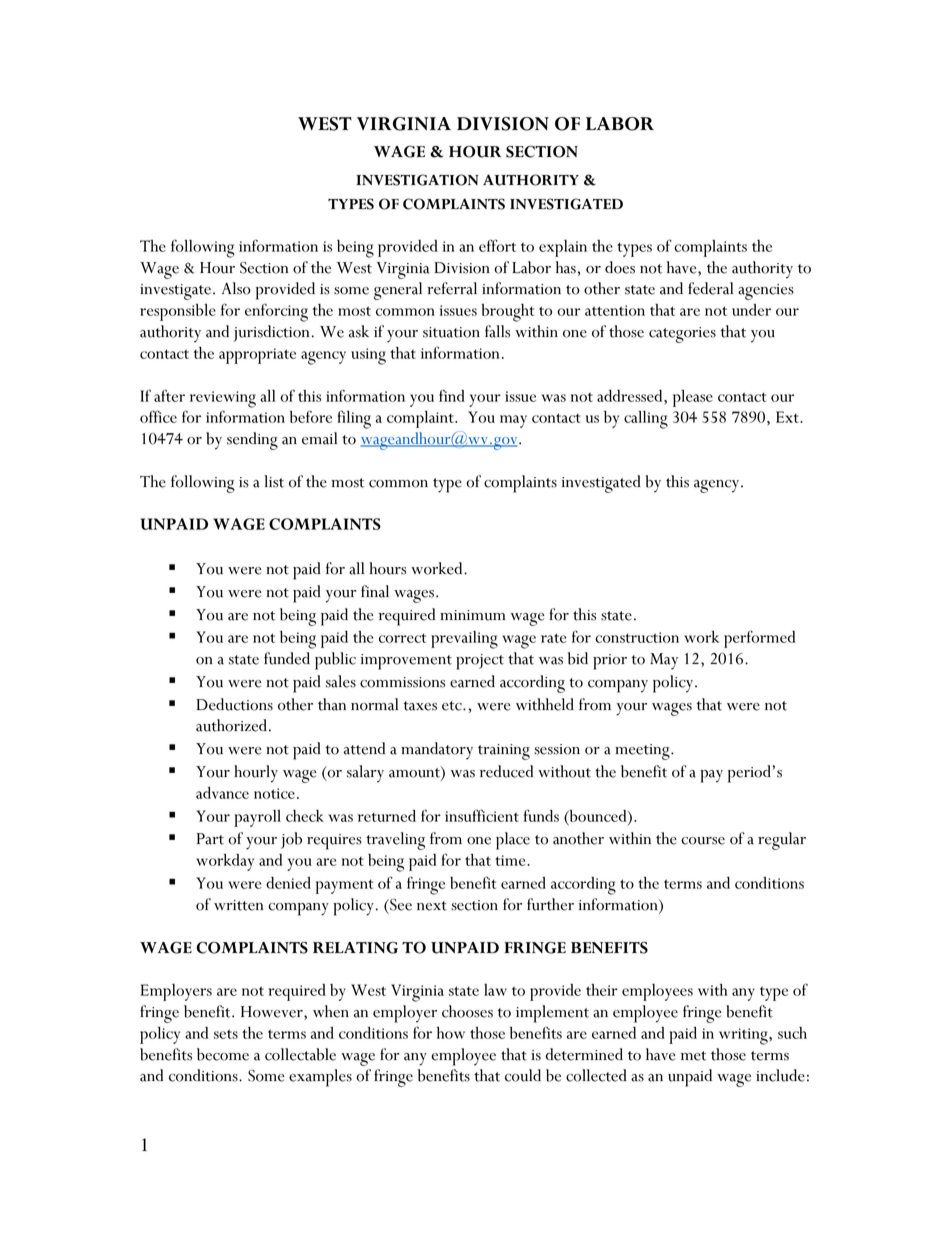  I want to click on reviewing, so click(223, 399).
